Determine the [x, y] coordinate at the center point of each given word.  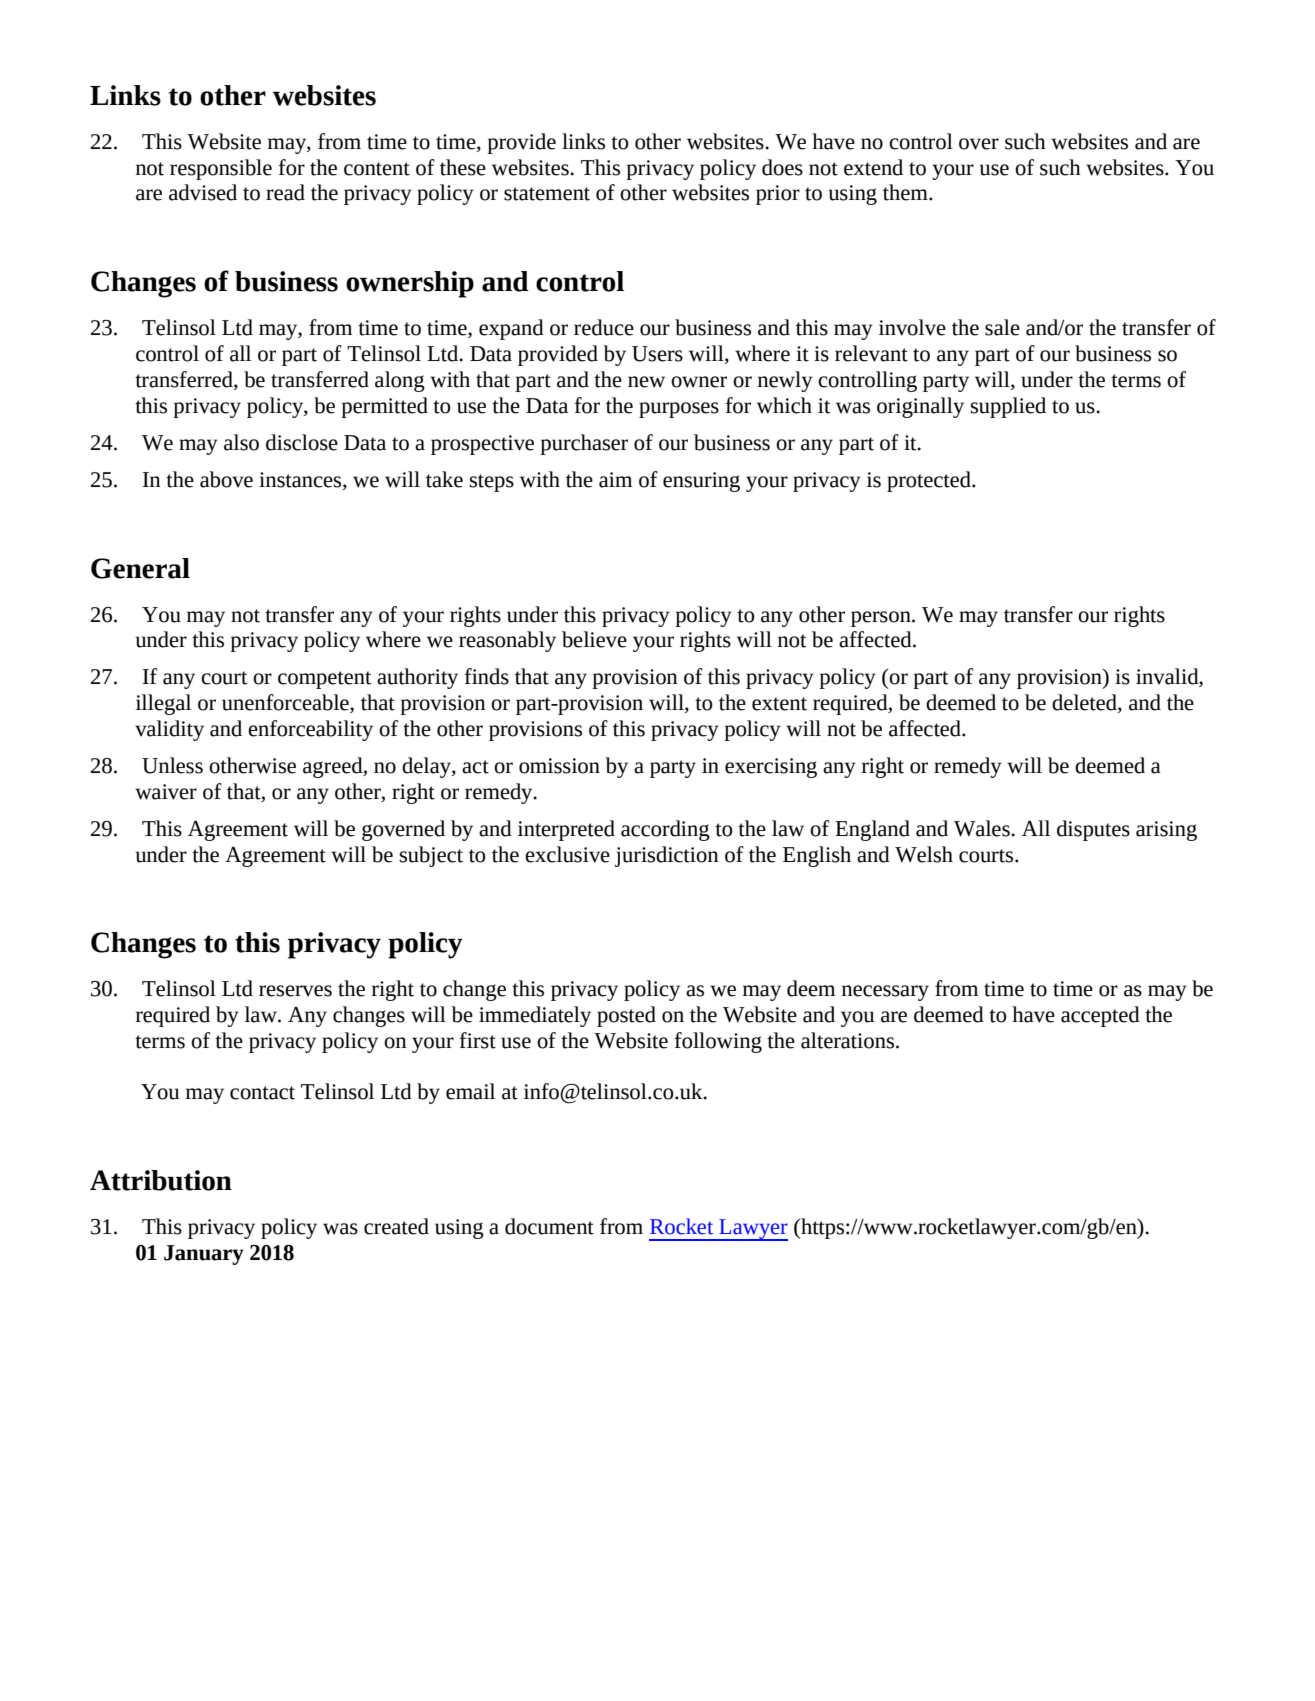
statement [547, 194]
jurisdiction [667, 856]
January [204, 1255]
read [285, 192]
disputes [1093, 830]
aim [615, 480]
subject [431, 856]
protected [930, 481]
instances [301, 480]
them [906, 192]
